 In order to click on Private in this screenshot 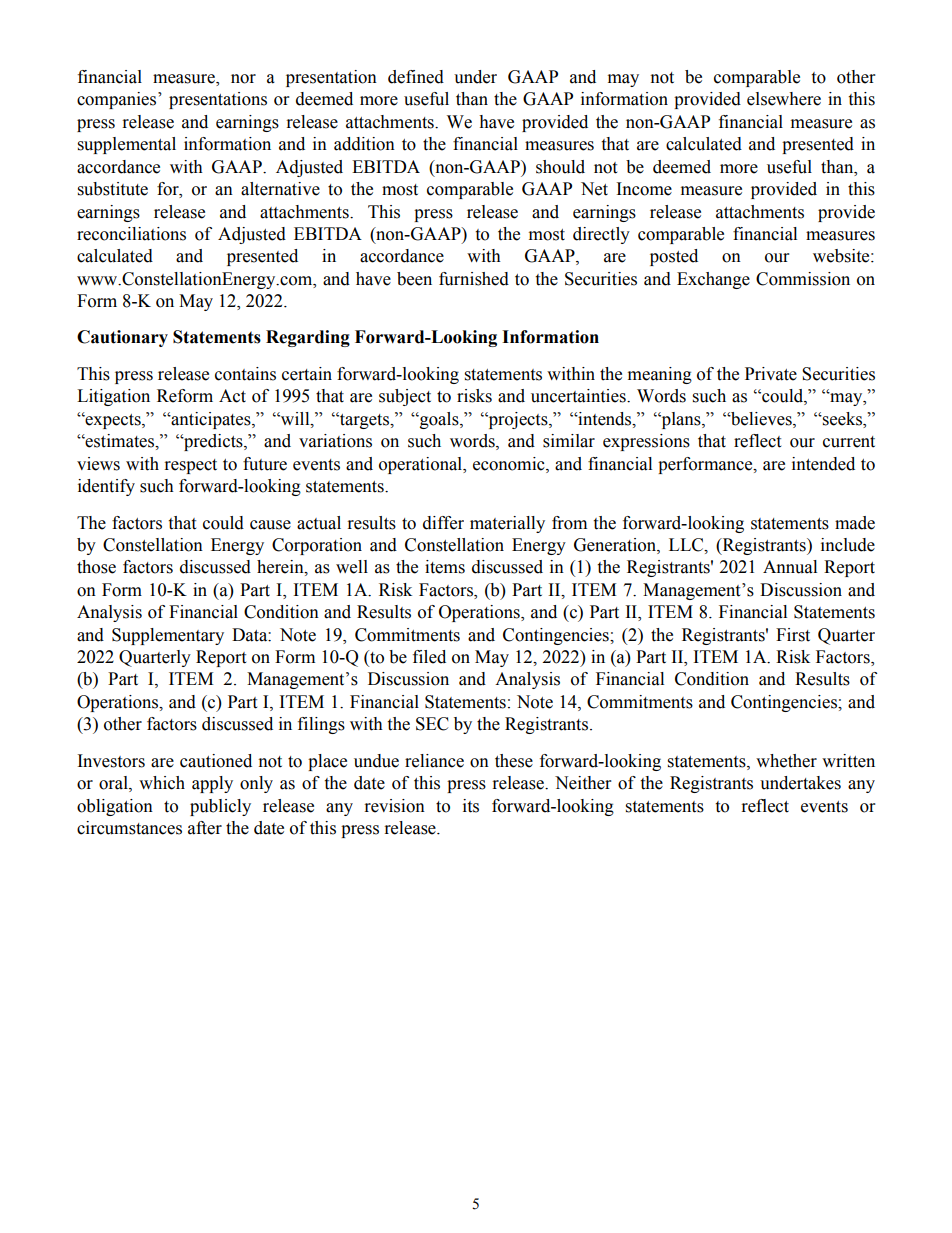, I will do `click(771, 374)`.
